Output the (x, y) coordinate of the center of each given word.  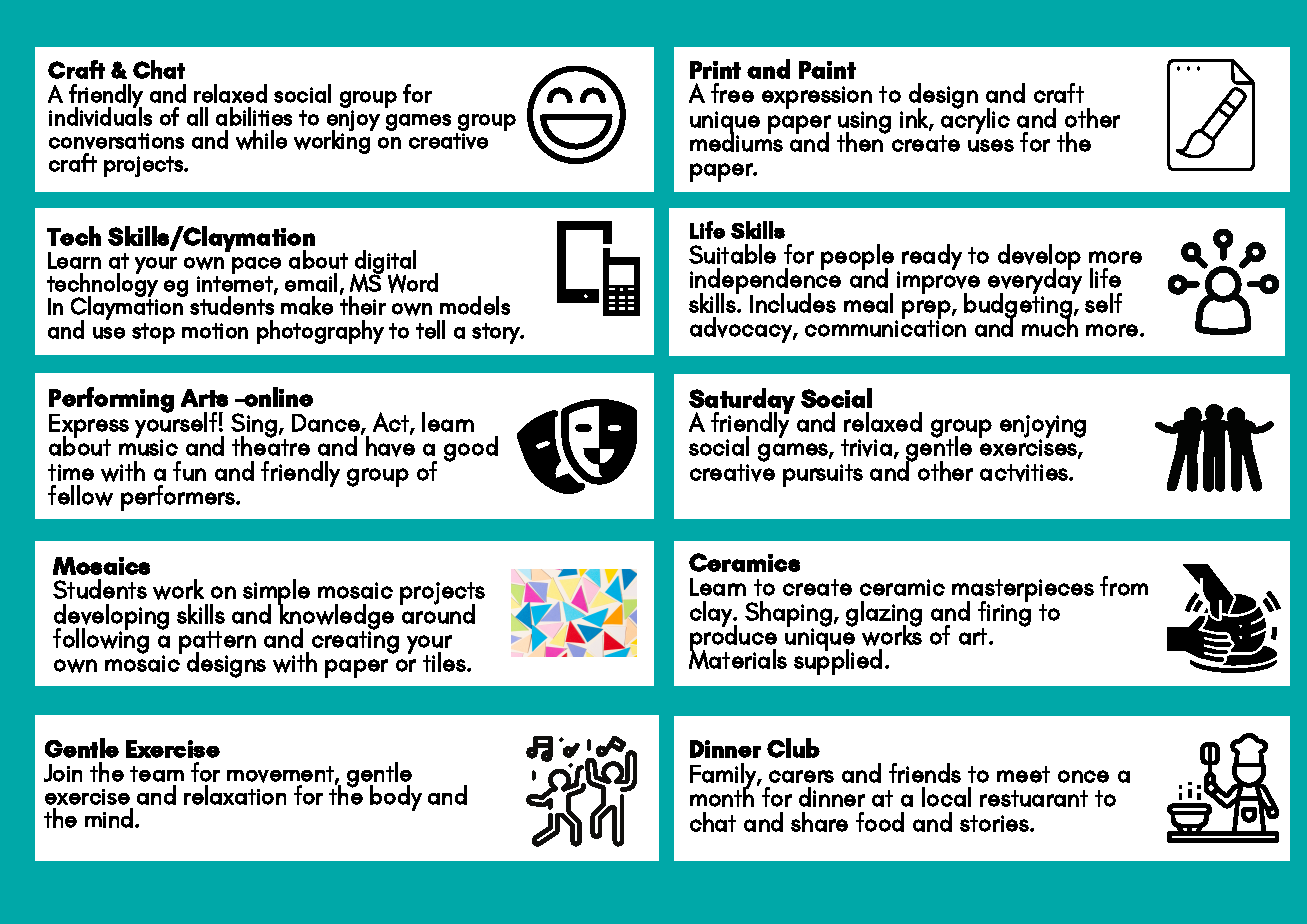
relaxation (235, 795)
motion (215, 331)
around (437, 613)
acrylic (975, 121)
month (722, 796)
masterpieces (1023, 591)
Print (715, 70)
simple (276, 593)
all (197, 116)
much (1050, 326)
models (475, 305)
